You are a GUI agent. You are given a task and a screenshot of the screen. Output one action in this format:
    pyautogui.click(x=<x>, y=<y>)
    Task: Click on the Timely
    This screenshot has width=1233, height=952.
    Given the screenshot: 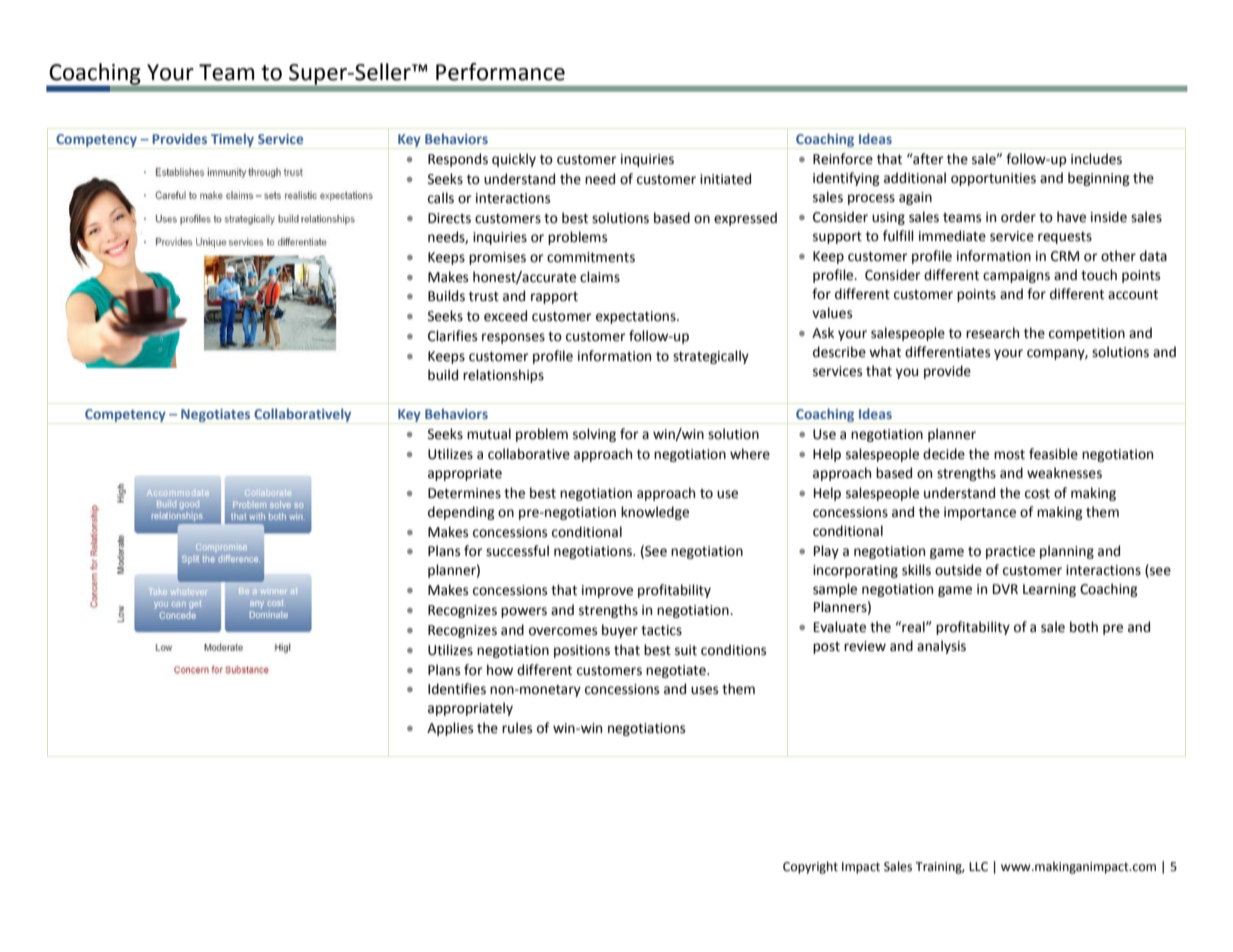 What is the action you would take?
    pyautogui.click(x=232, y=140)
